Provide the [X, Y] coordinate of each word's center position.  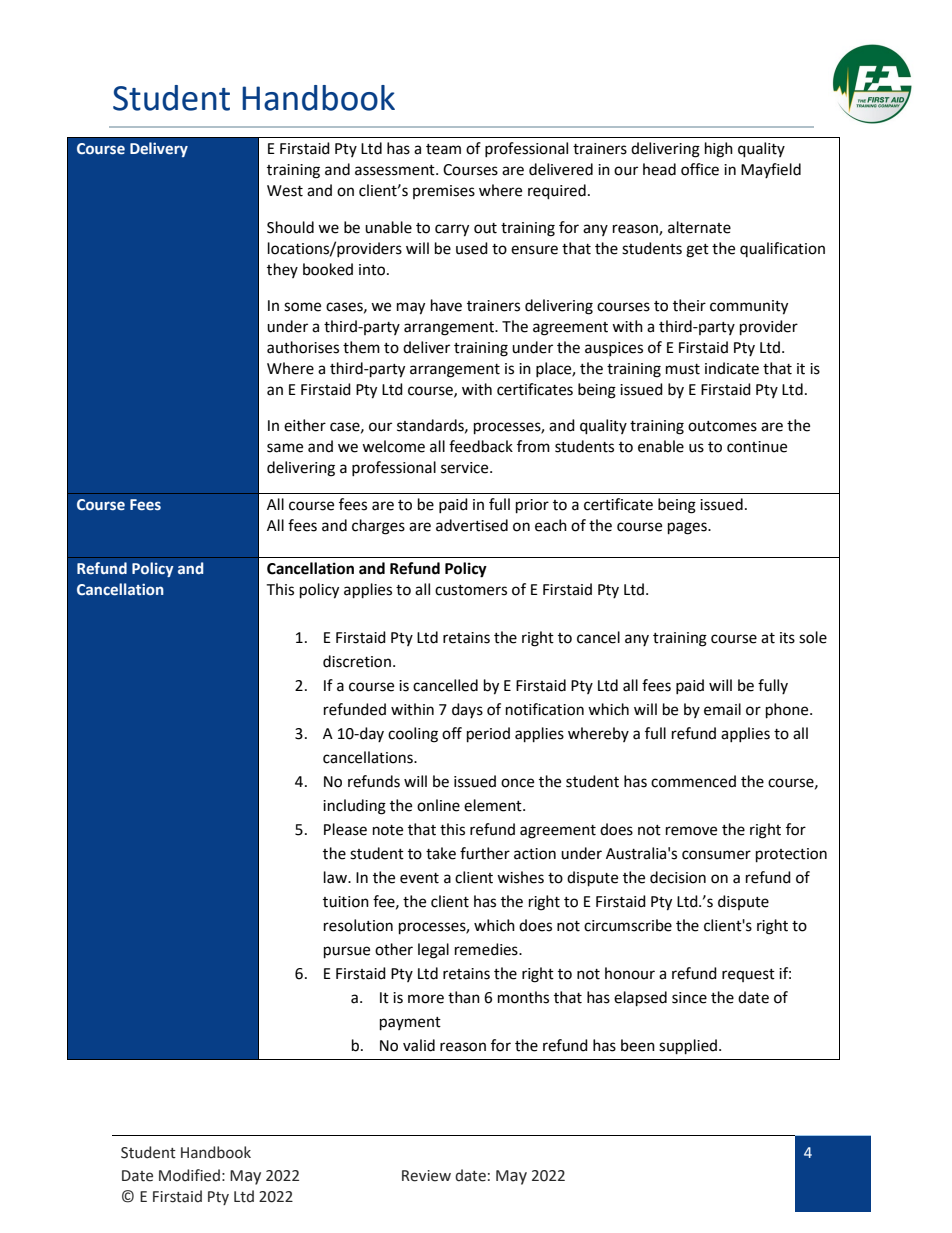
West [285, 191]
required [557, 192]
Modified [189, 1175]
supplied [689, 1047]
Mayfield [771, 170]
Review [426, 1176]
